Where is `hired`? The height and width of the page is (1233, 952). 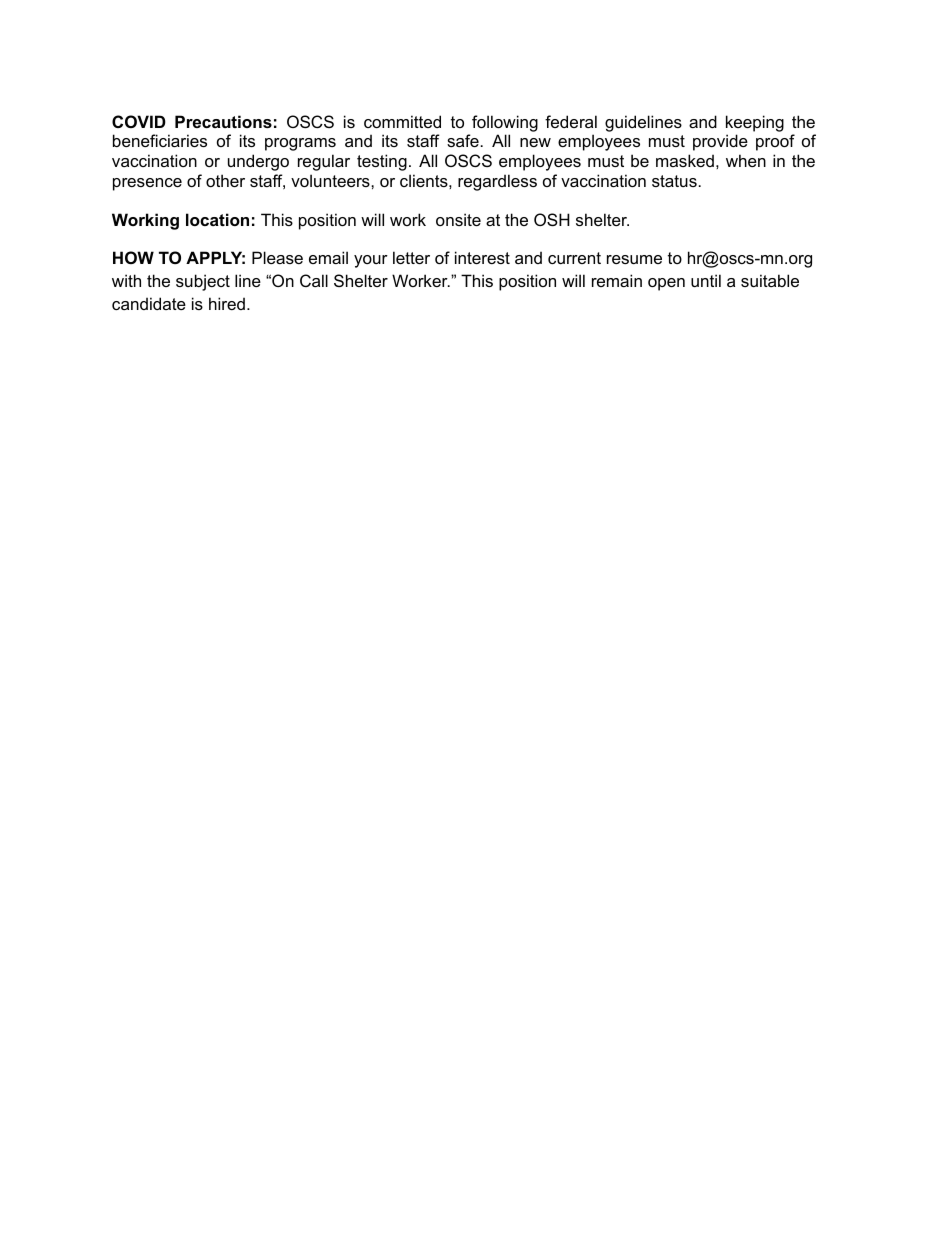 hired is located at coordinates (227, 303).
